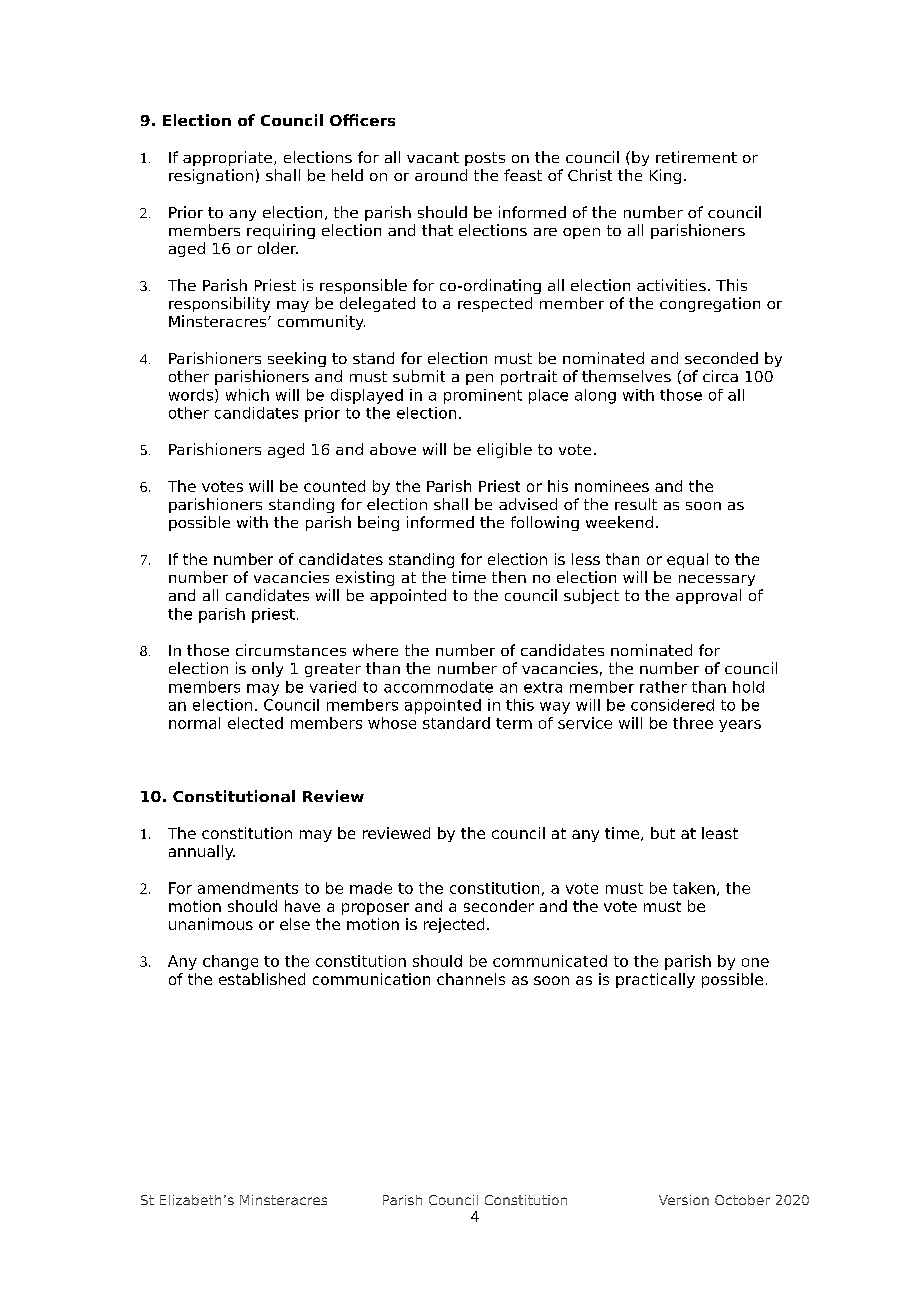  I want to click on retirement, so click(696, 157).
